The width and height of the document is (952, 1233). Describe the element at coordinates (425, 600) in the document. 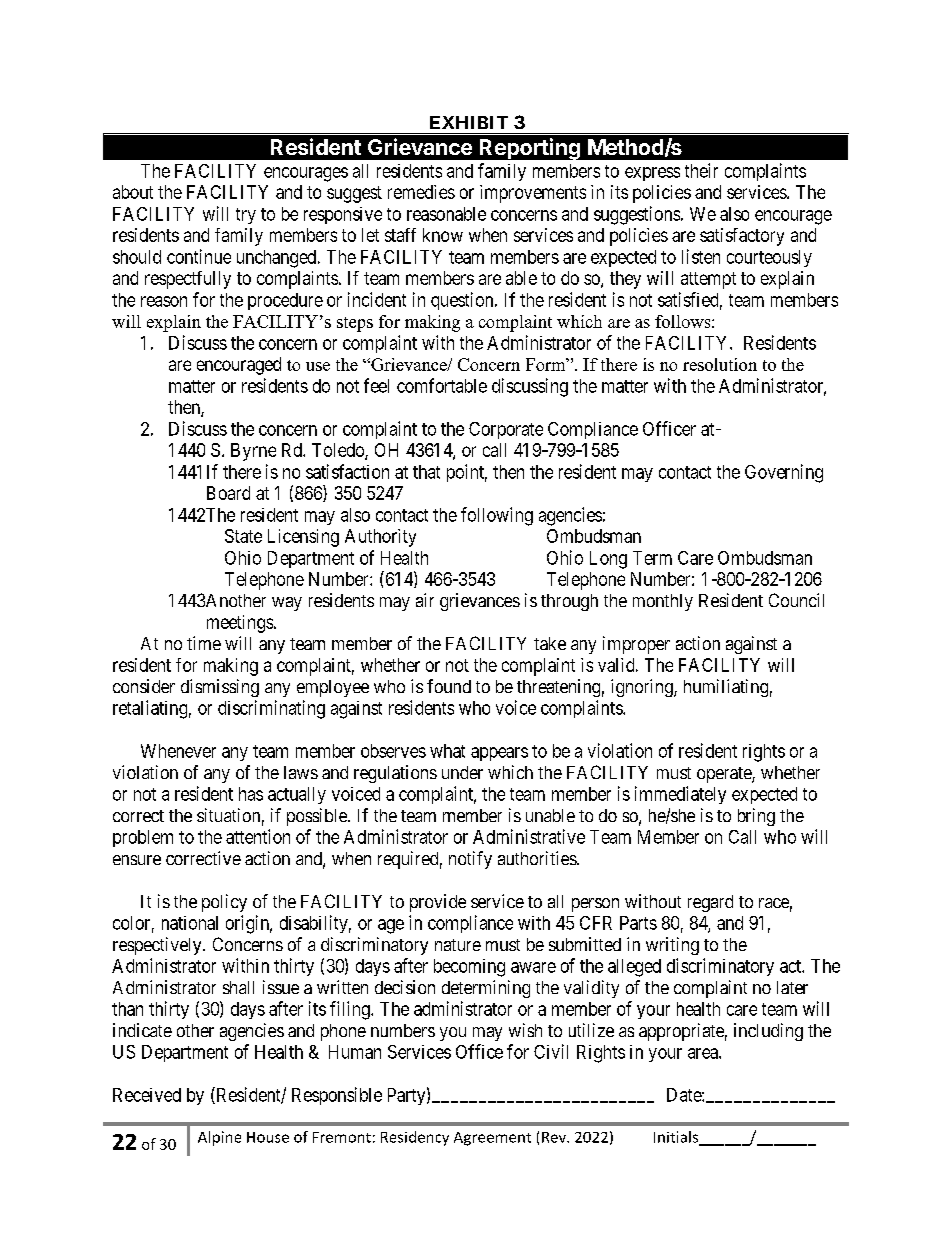

I see `air` at that location.
